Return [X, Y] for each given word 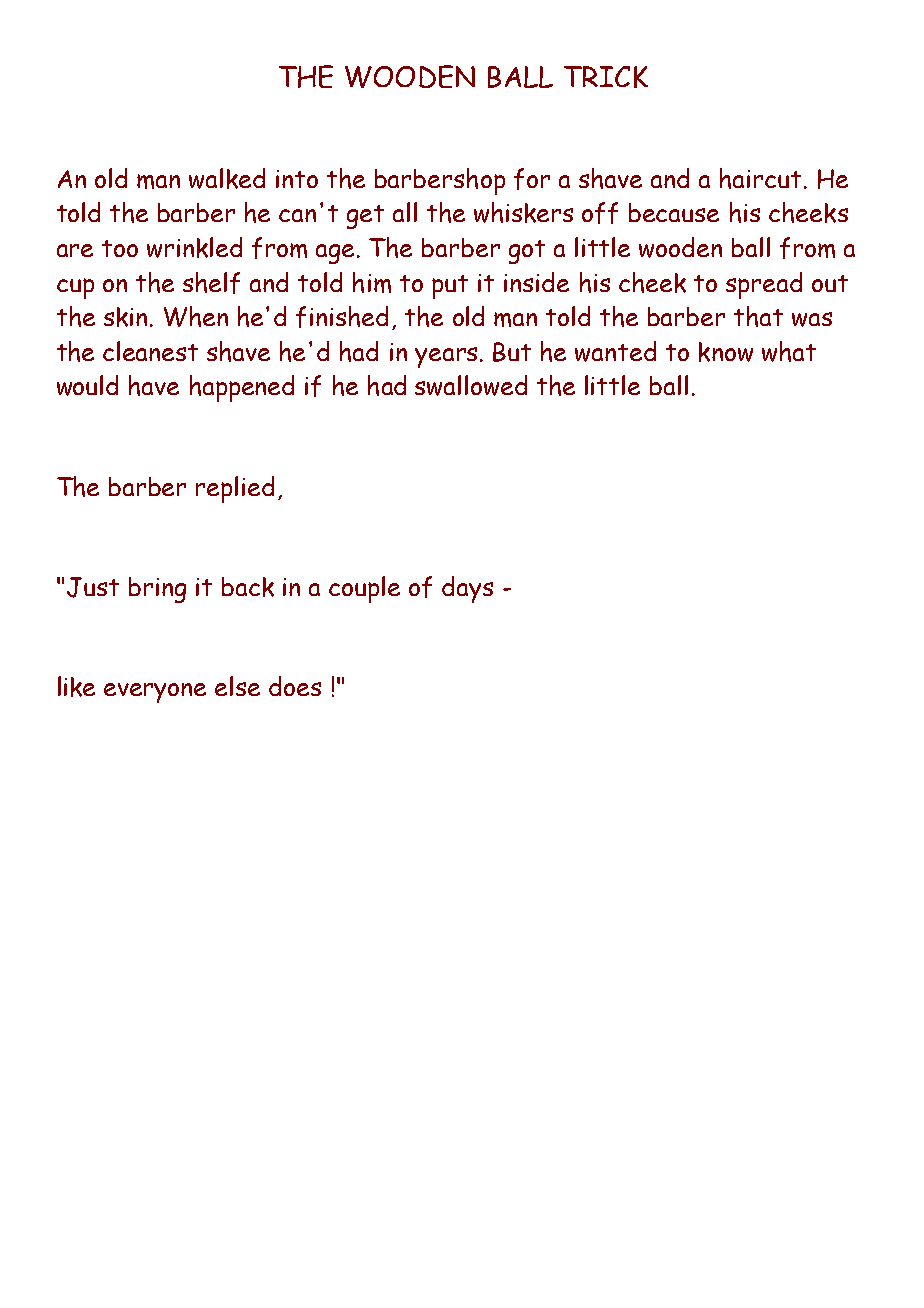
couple [364, 589]
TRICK [606, 77]
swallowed [471, 385]
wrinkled [194, 247]
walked [227, 178]
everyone [155, 693]
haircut [760, 178]
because [674, 212]
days [467, 589]
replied [235, 489]
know [726, 352]
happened [242, 388]
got [527, 252]
